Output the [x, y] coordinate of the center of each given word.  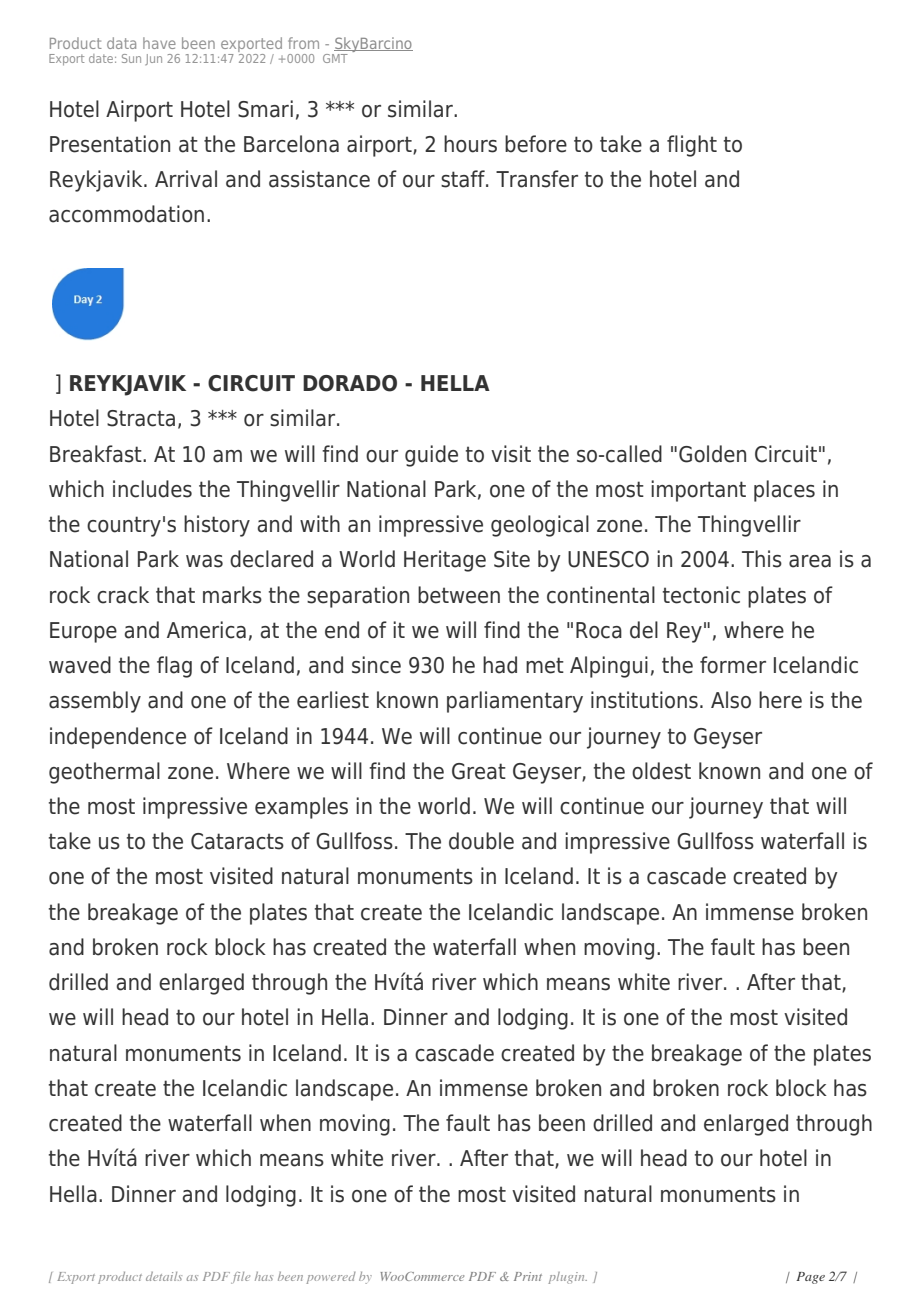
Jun [153, 59]
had [500, 665]
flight [692, 146]
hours [470, 144]
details [164, 1276]
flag [174, 667]
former [733, 665]
